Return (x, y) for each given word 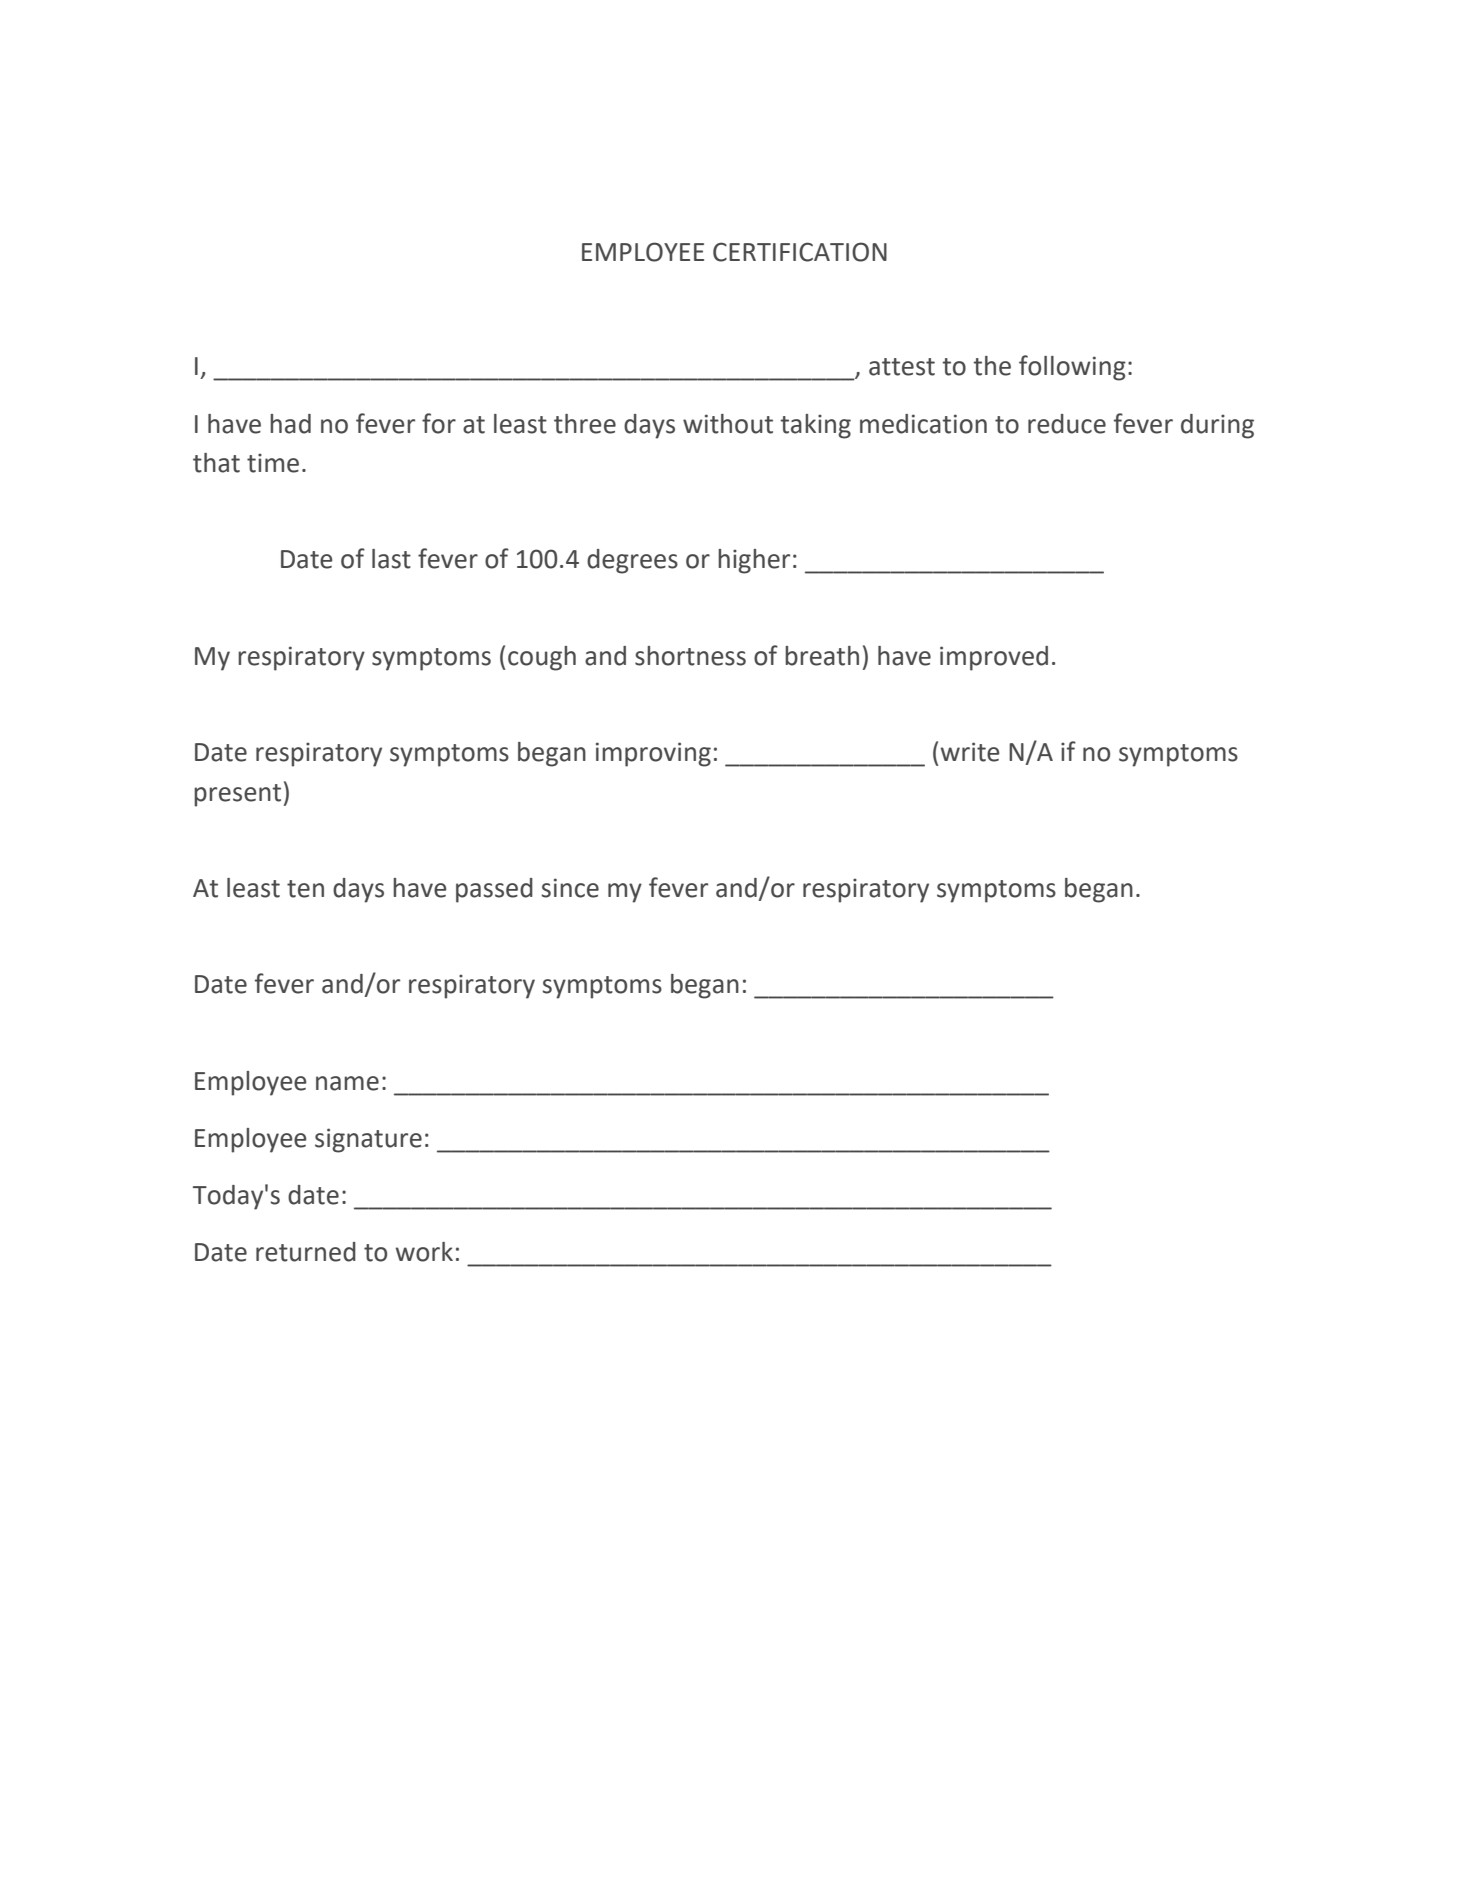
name (347, 1083)
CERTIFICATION (800, 252)
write (970, 752)
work (424, 1252)
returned (306, 1252)
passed (494, 890)
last (391, 559)
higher (754, 561)
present (237, 795)
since (570, 888)
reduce (1067, 424)
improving (653, 754)
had (290, 424)
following (1072, 368)
